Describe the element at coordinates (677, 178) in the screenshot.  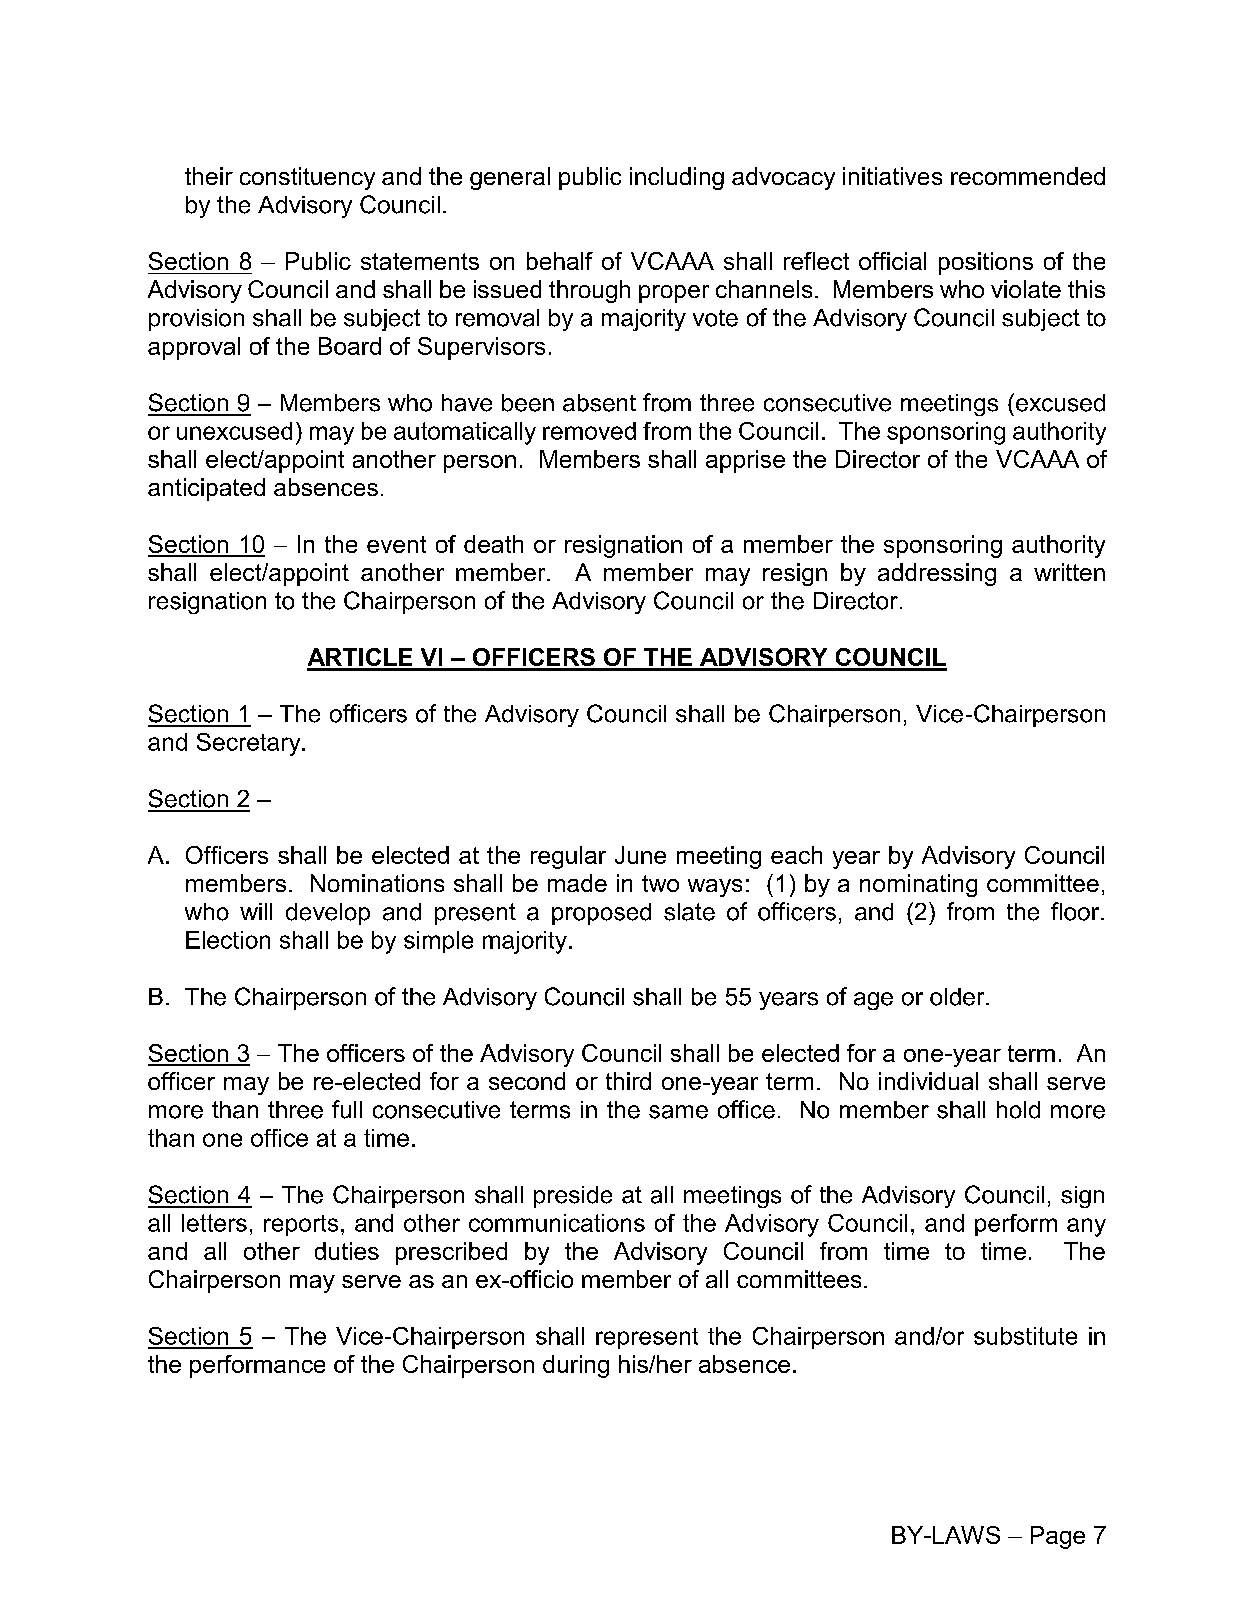
I see `including` at that location.
